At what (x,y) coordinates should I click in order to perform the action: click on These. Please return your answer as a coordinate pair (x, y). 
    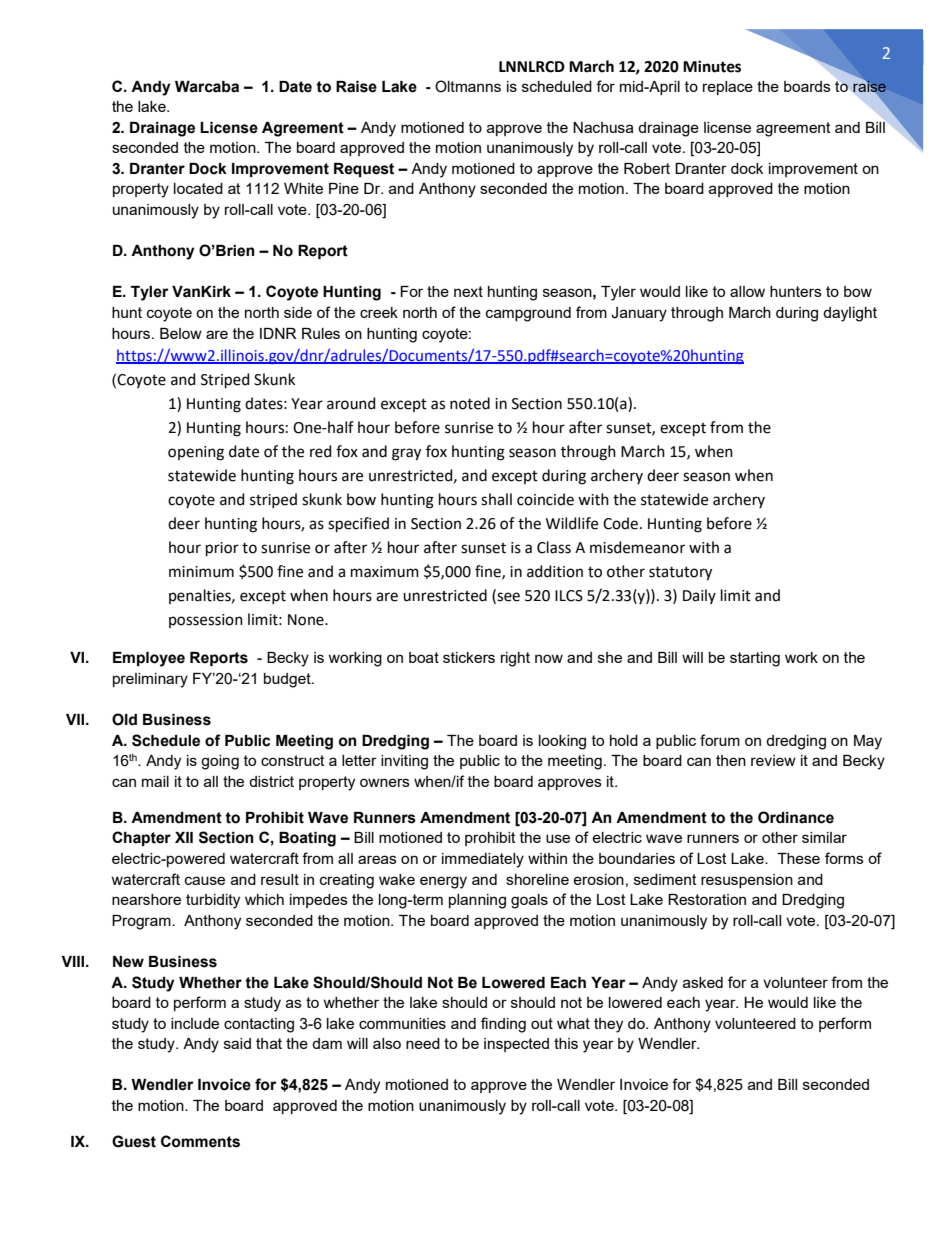
    Looking at the image, I should click on (798, 858).
